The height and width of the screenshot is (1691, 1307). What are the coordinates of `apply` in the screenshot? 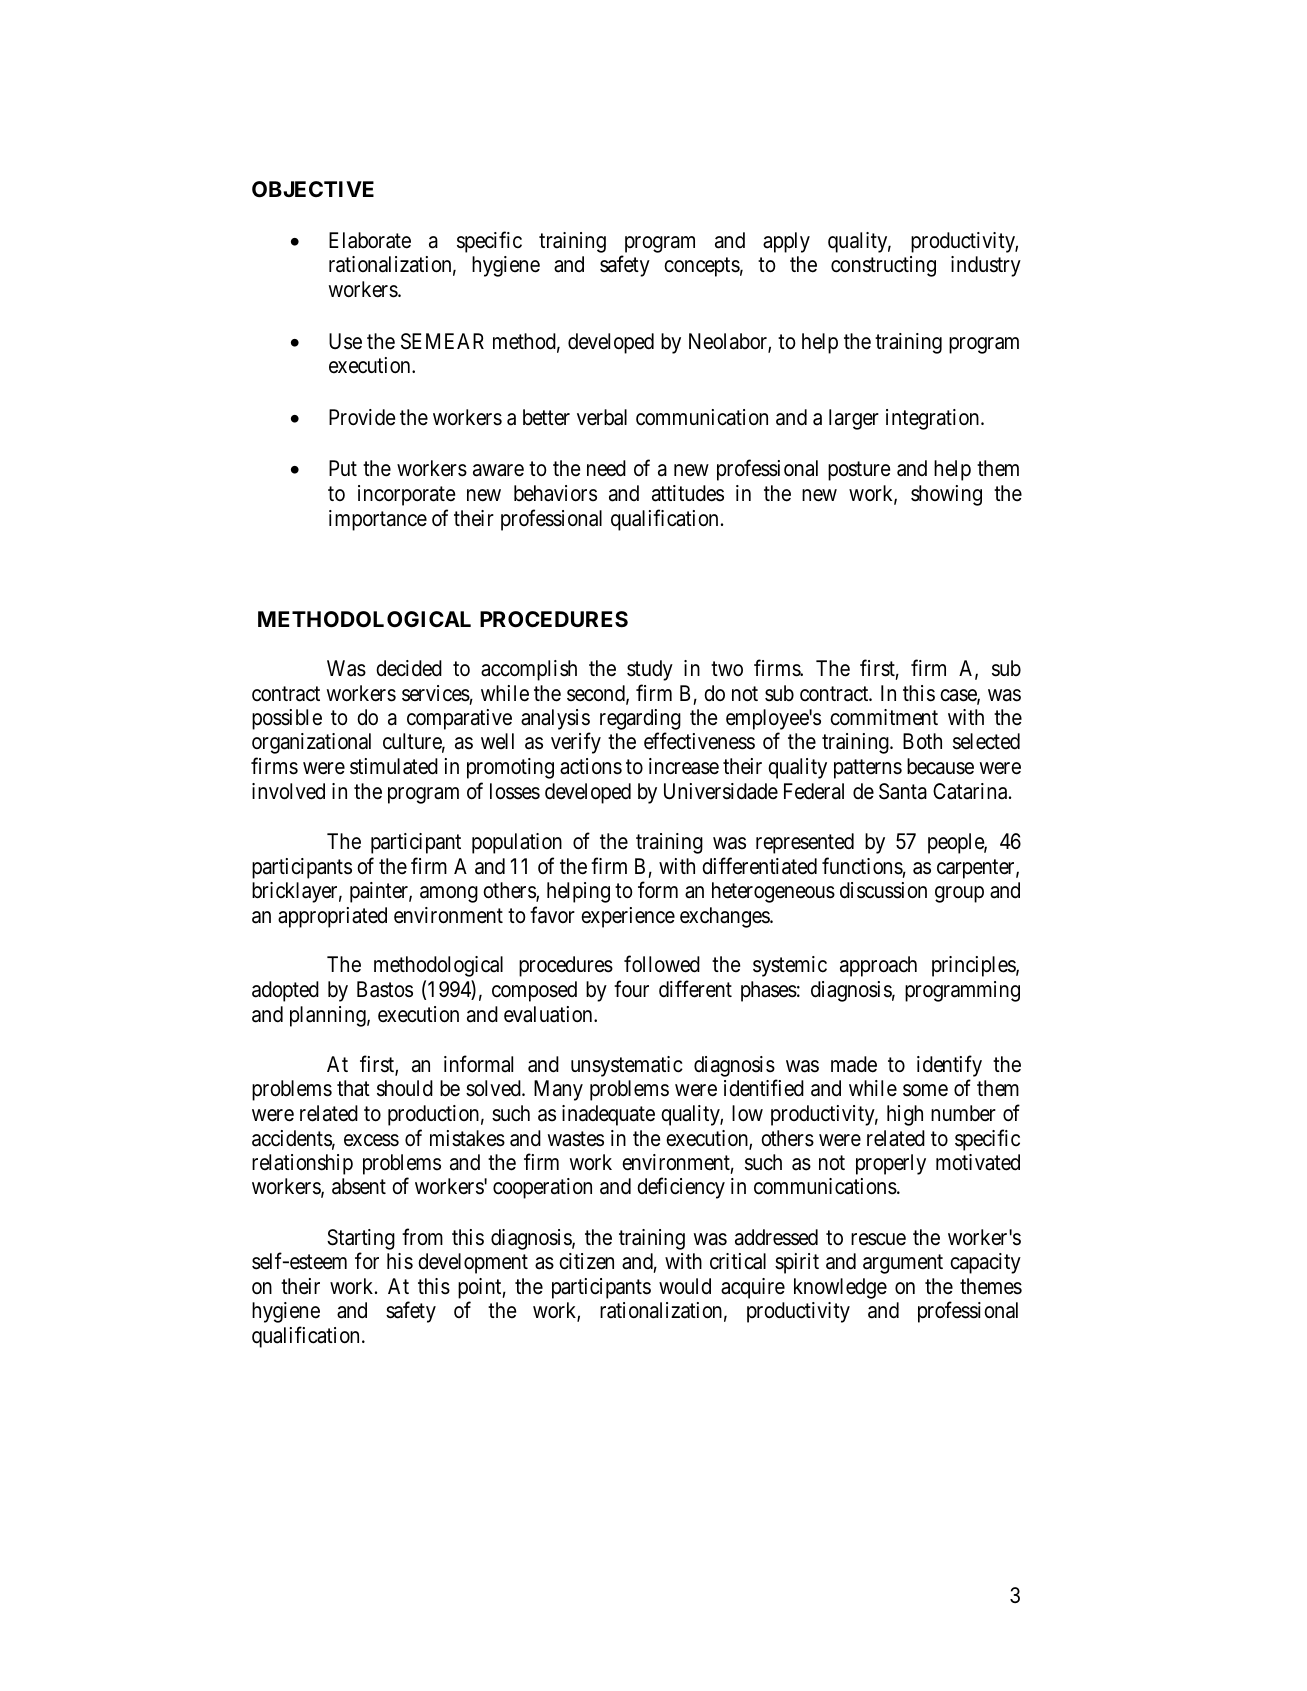 It's located at (786, 242).
